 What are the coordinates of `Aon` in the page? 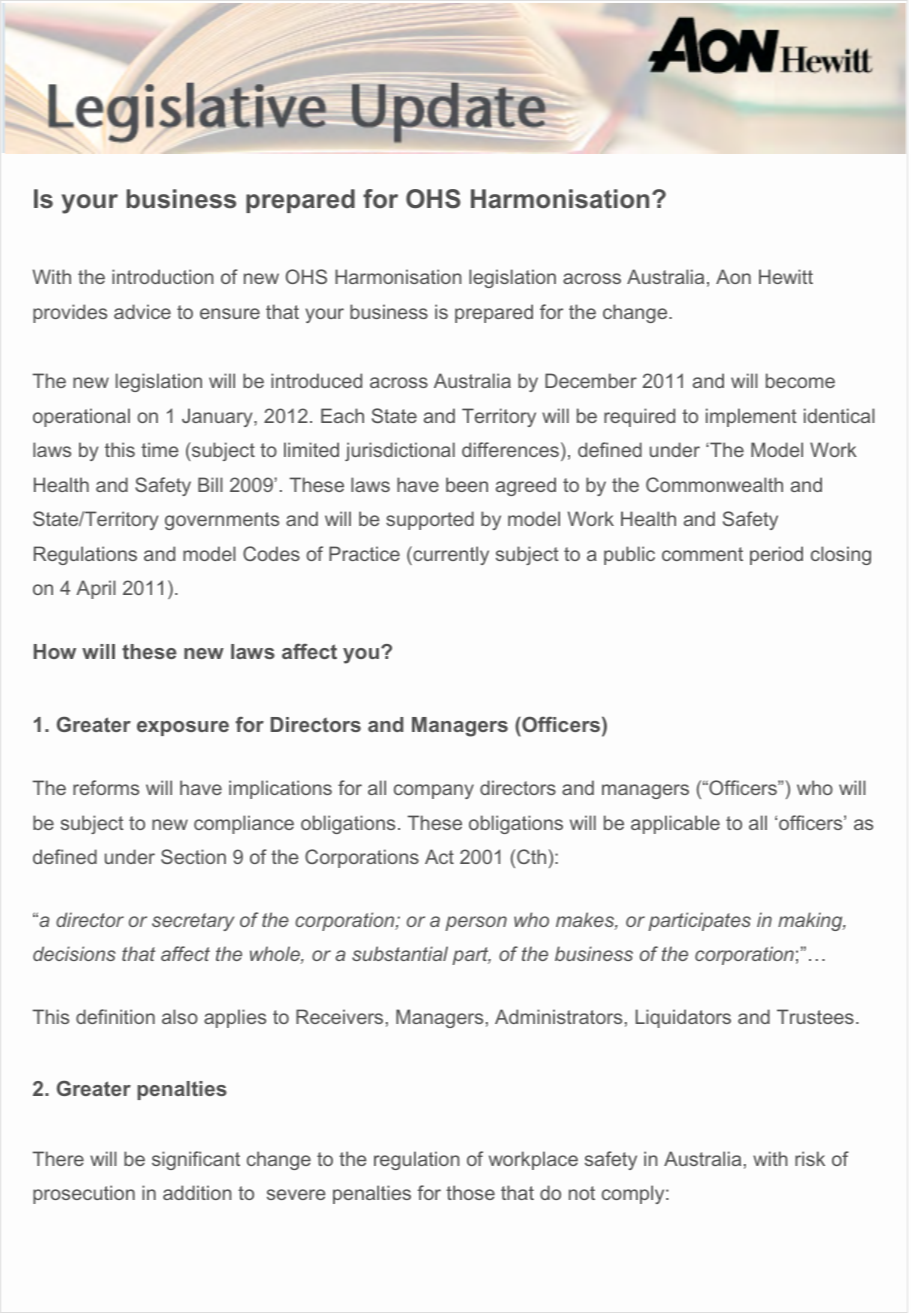 It's located at (733, 276).
